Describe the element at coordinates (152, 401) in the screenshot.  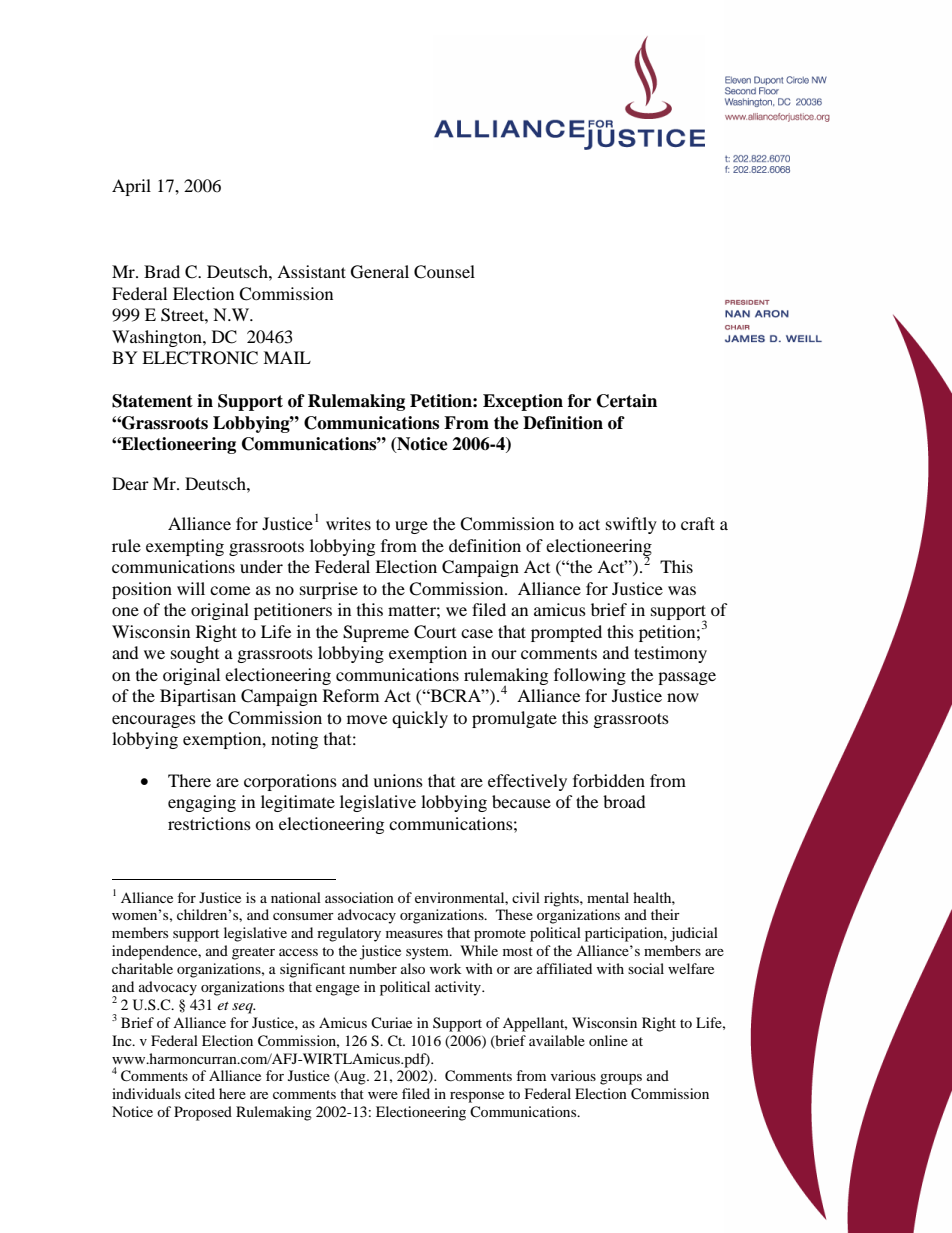
I see `Statement` at that location.
